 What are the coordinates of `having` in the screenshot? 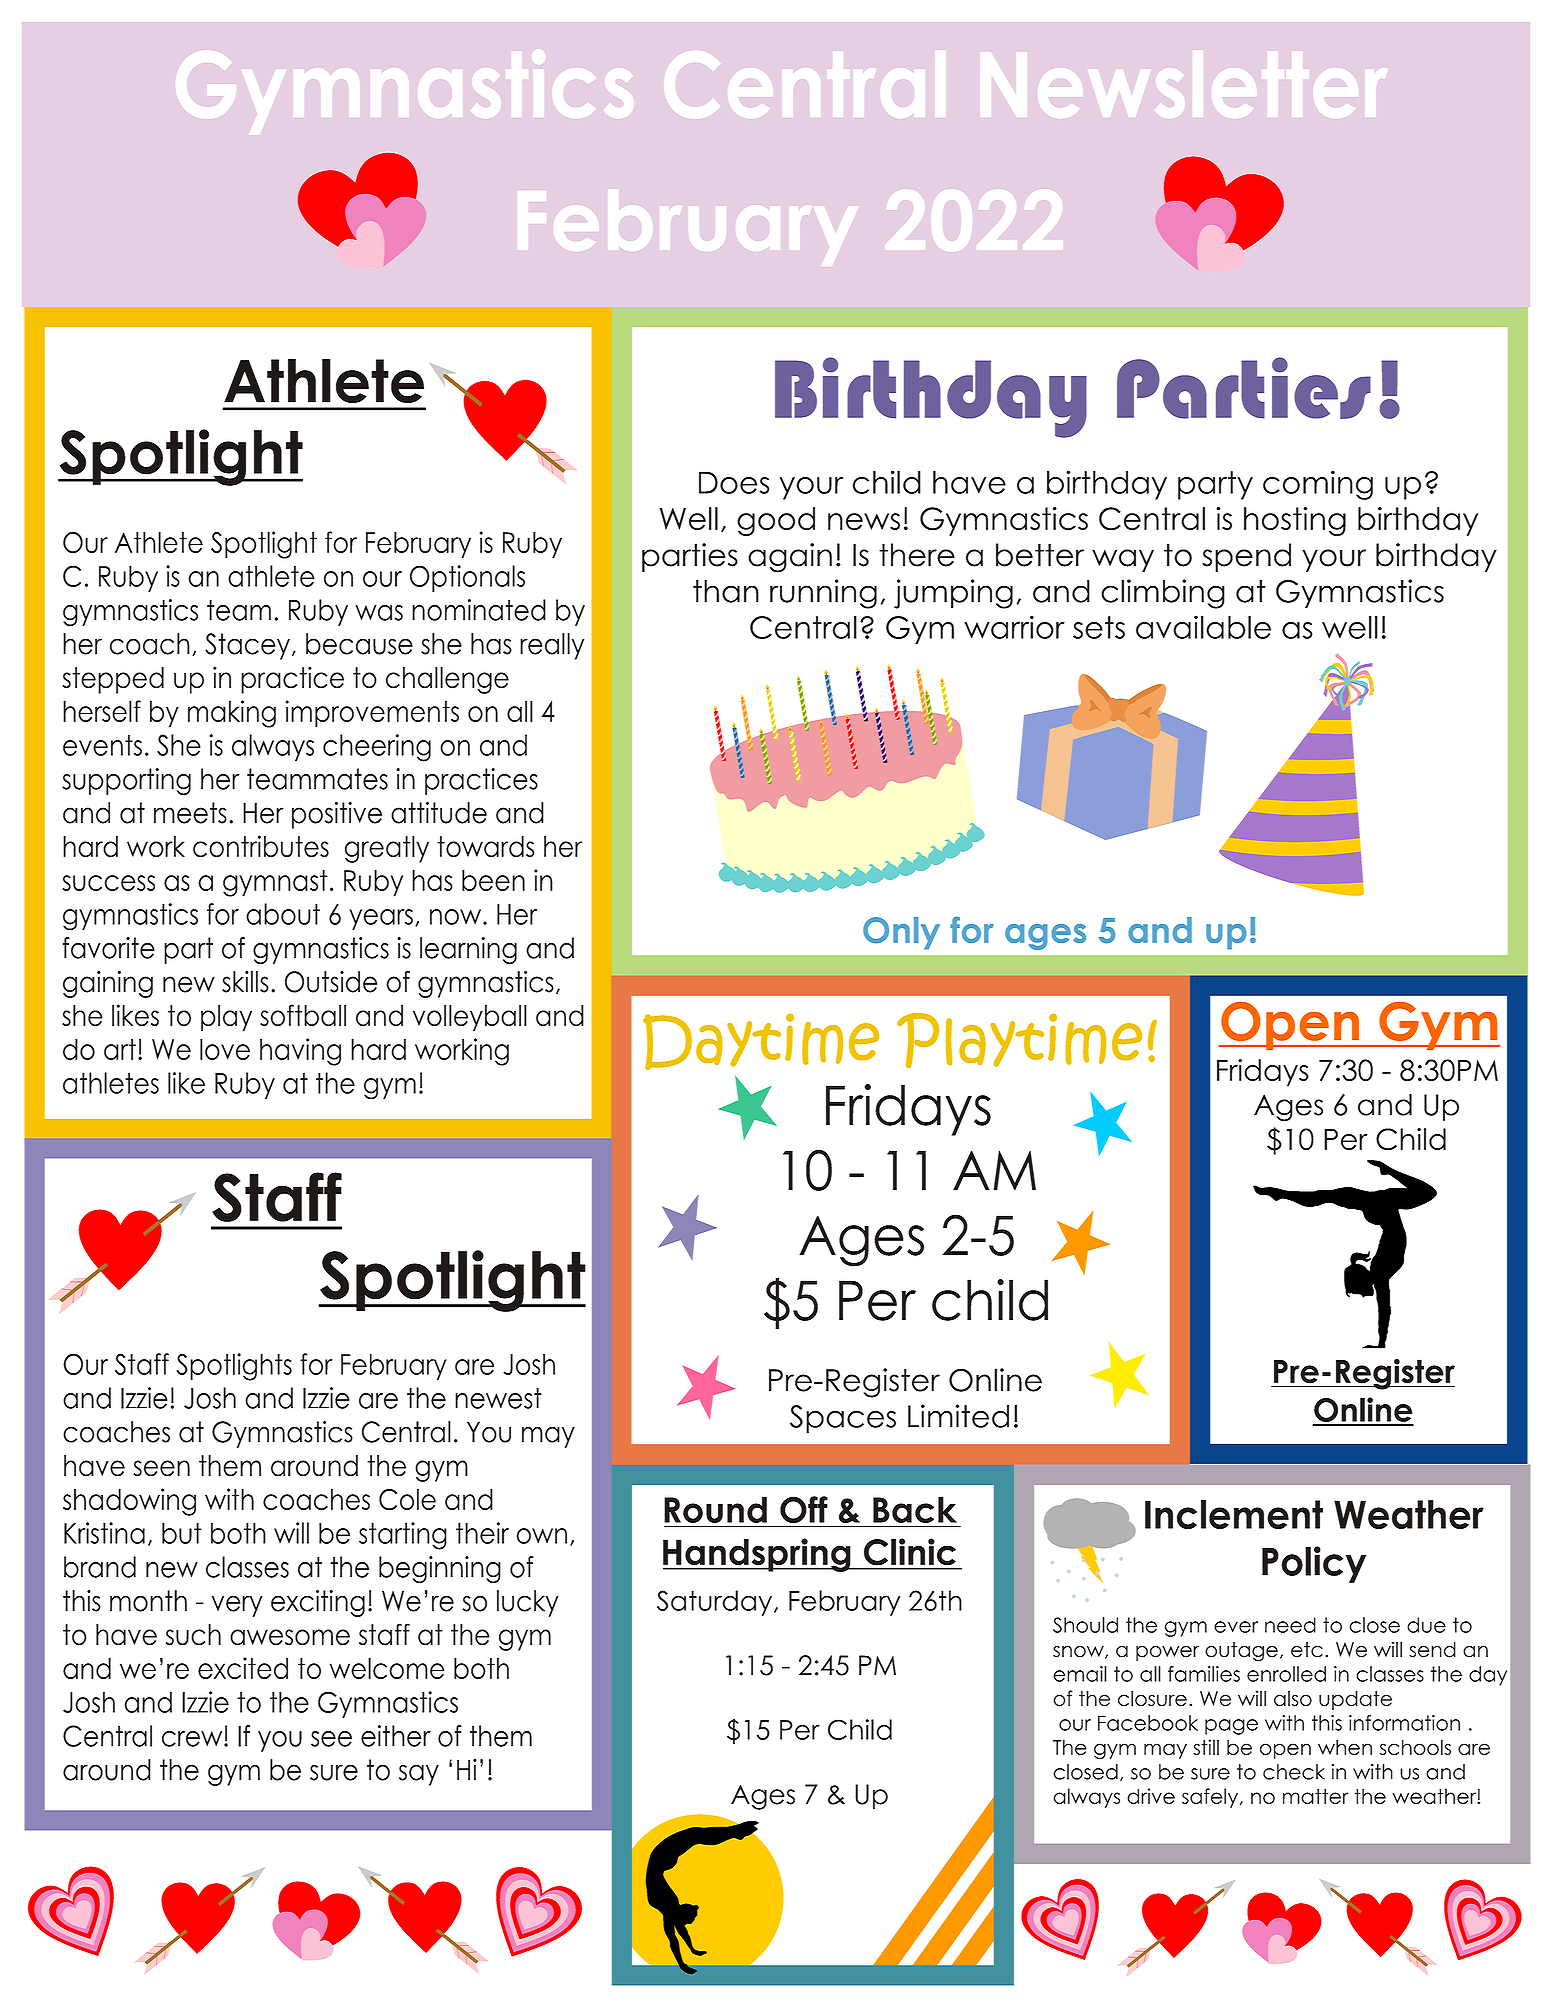 It's located at (300, 1052).
